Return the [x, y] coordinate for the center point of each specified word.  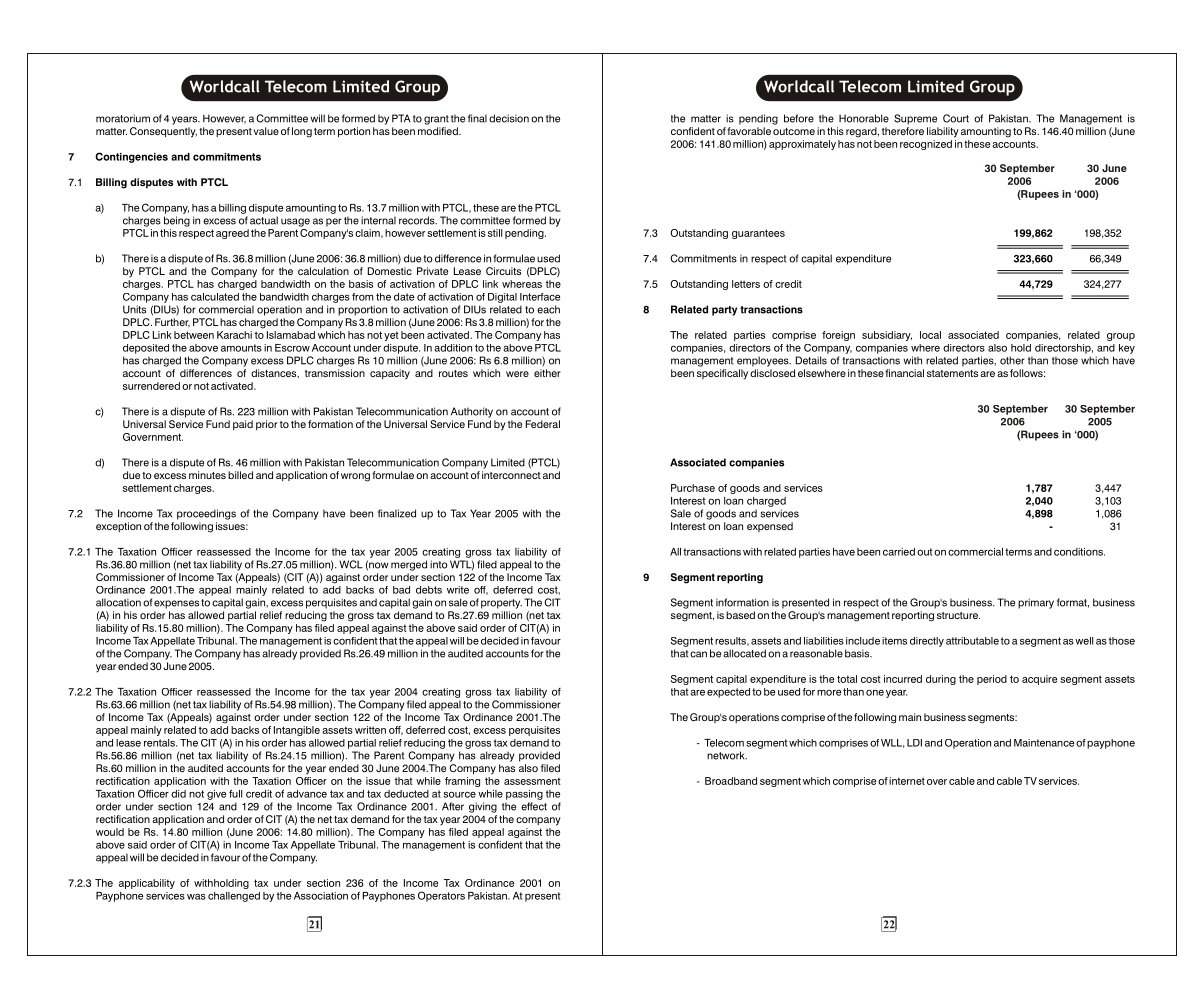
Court [956, 118]
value [266, 131]
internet [907, 781]
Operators [441, 896]
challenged [234, 897]
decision [509, 118]
